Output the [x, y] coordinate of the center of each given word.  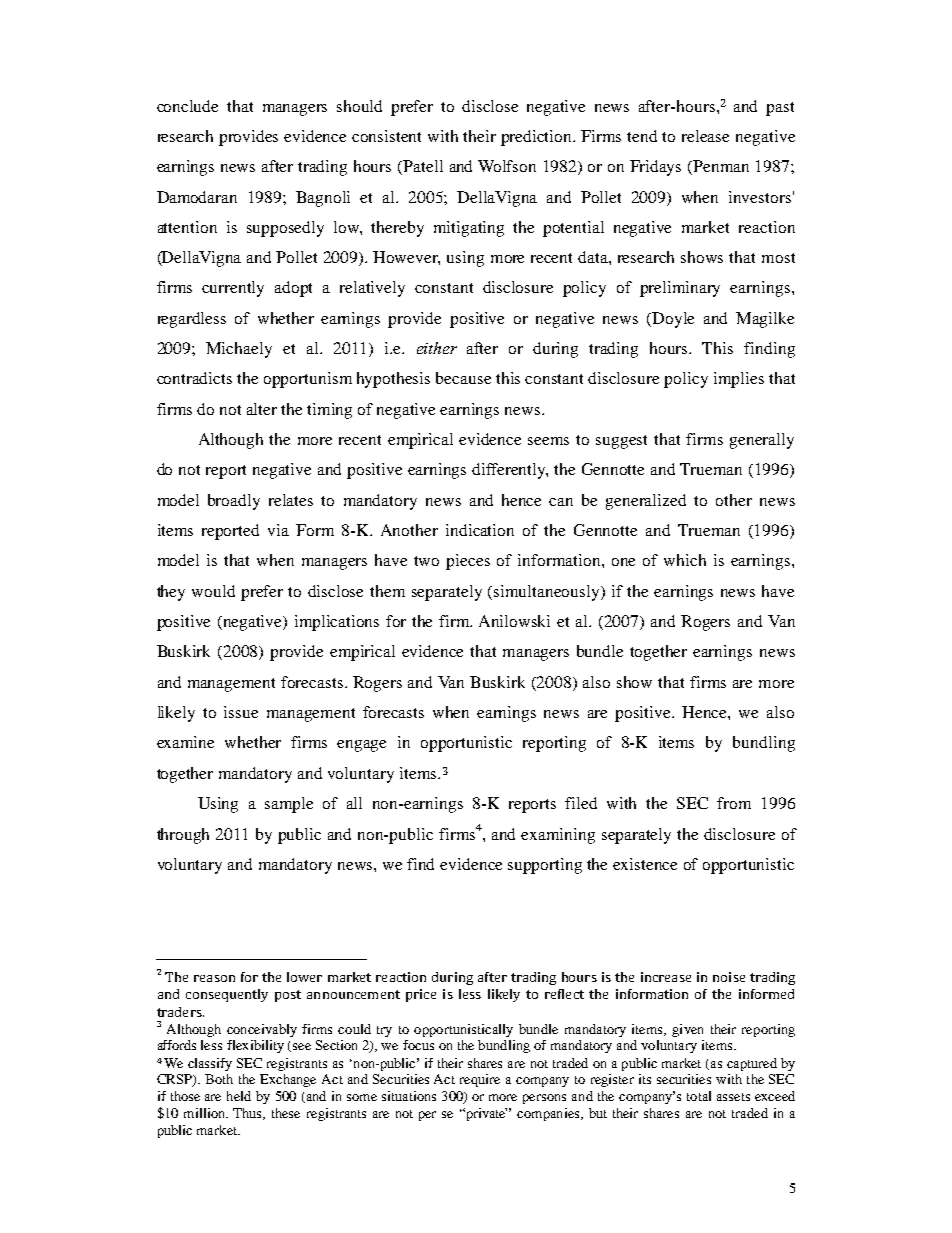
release [705, 136]
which [685, 560]
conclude [187, 106]
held [239, 1096]
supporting [545, 866]
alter [262, 409]
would [213, 591]
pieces [468, 562]
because [463, 378]
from [734, 803]
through [183, 836]
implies [739, 380]
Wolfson [507, 166]
